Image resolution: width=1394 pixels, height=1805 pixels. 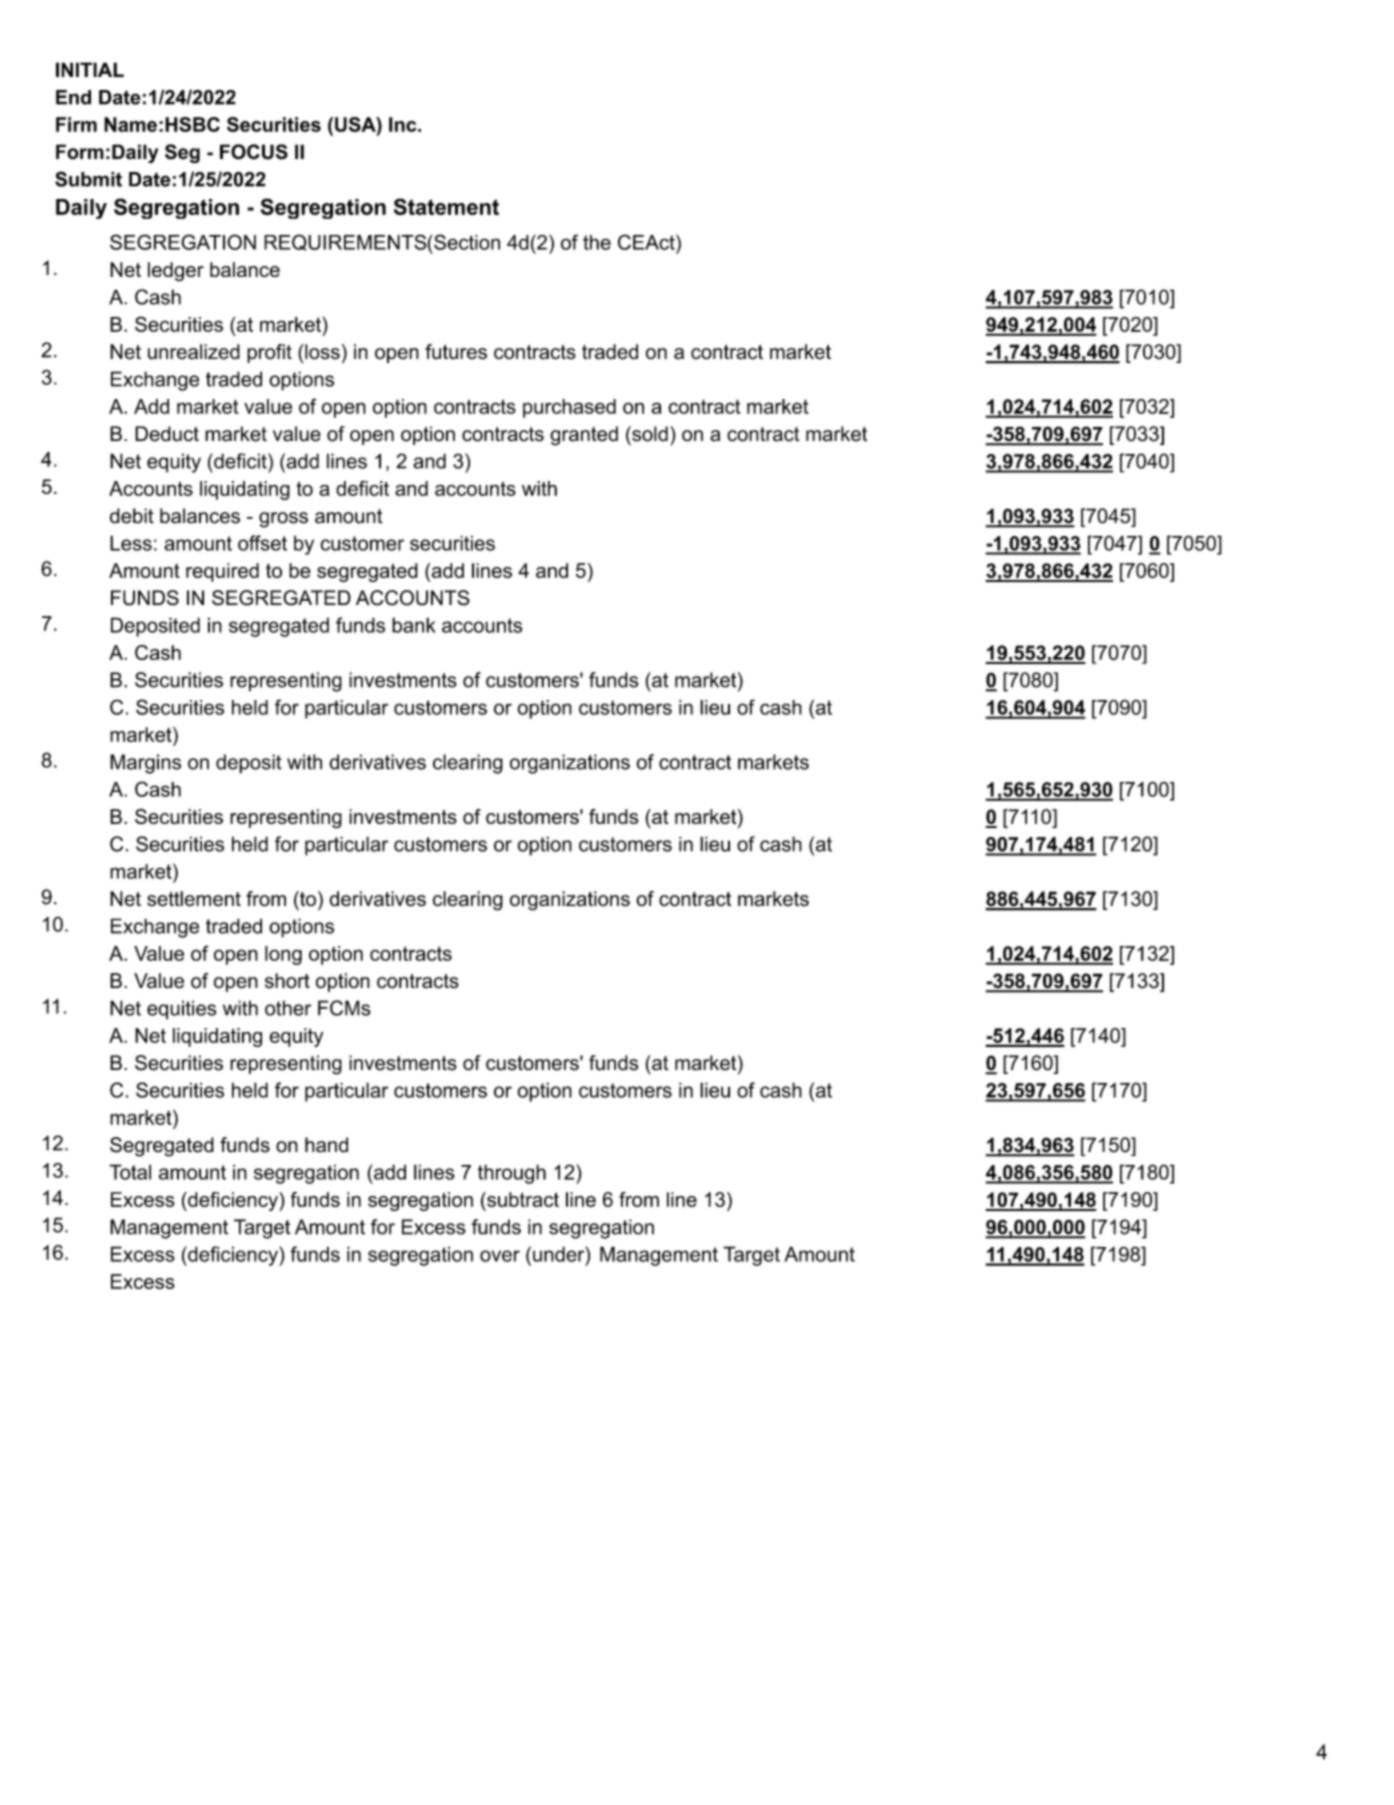 I want to click on INITIAL, so click(x=90, y=69).
